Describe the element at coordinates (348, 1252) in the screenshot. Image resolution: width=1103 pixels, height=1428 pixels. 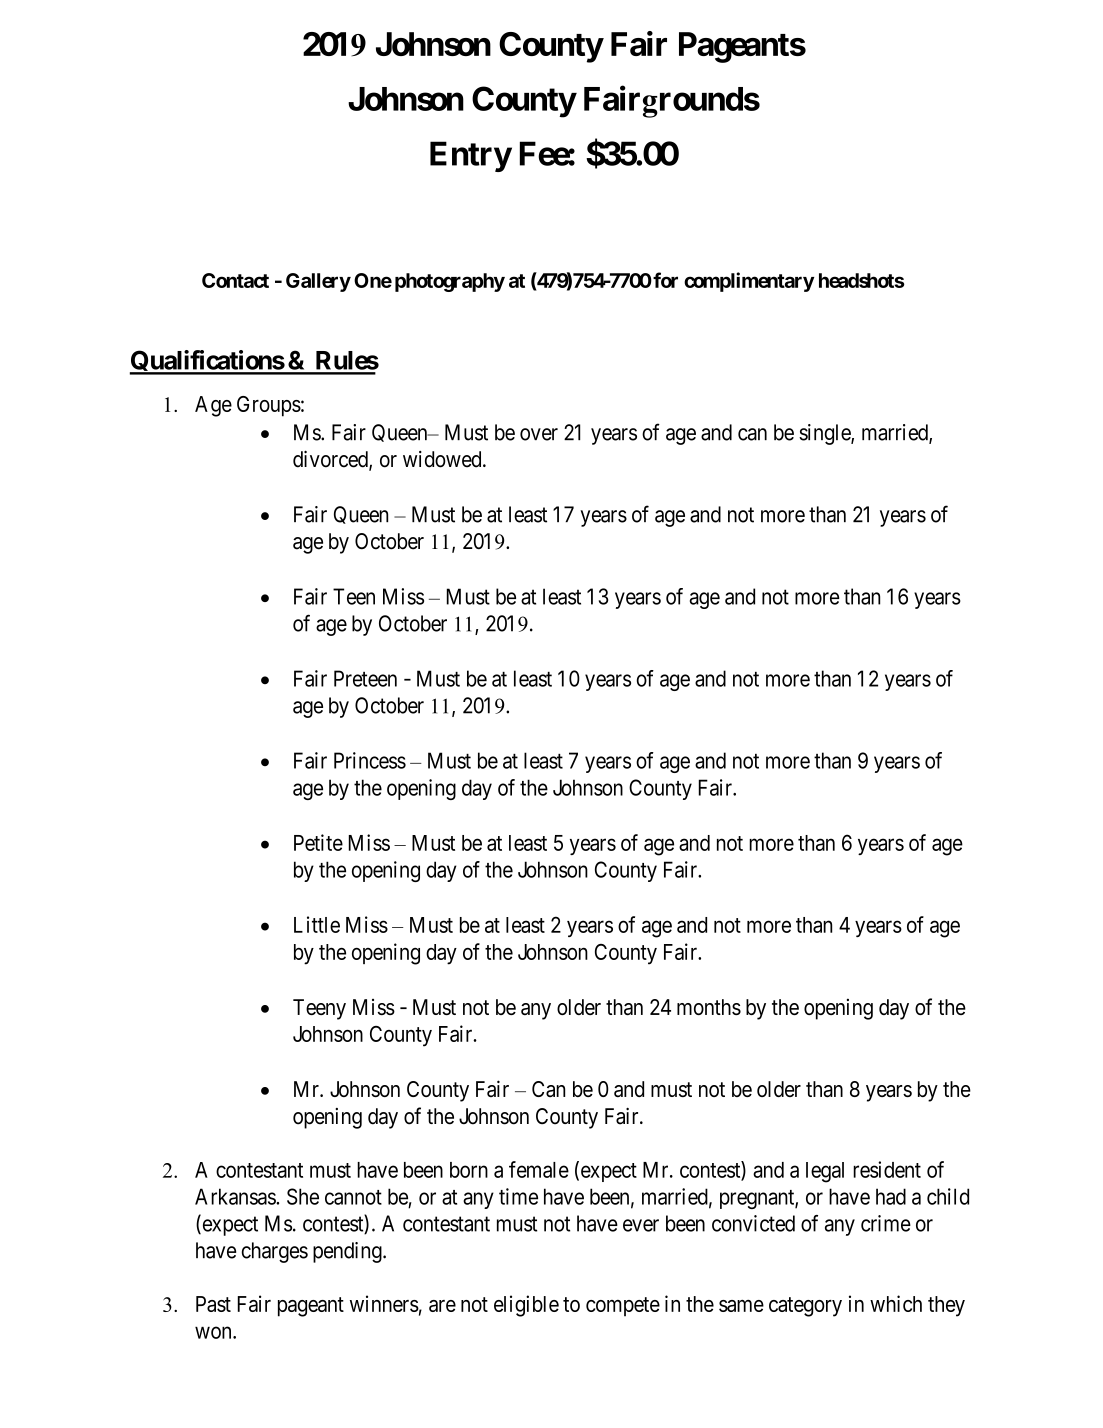
I see `pending` at that location.
